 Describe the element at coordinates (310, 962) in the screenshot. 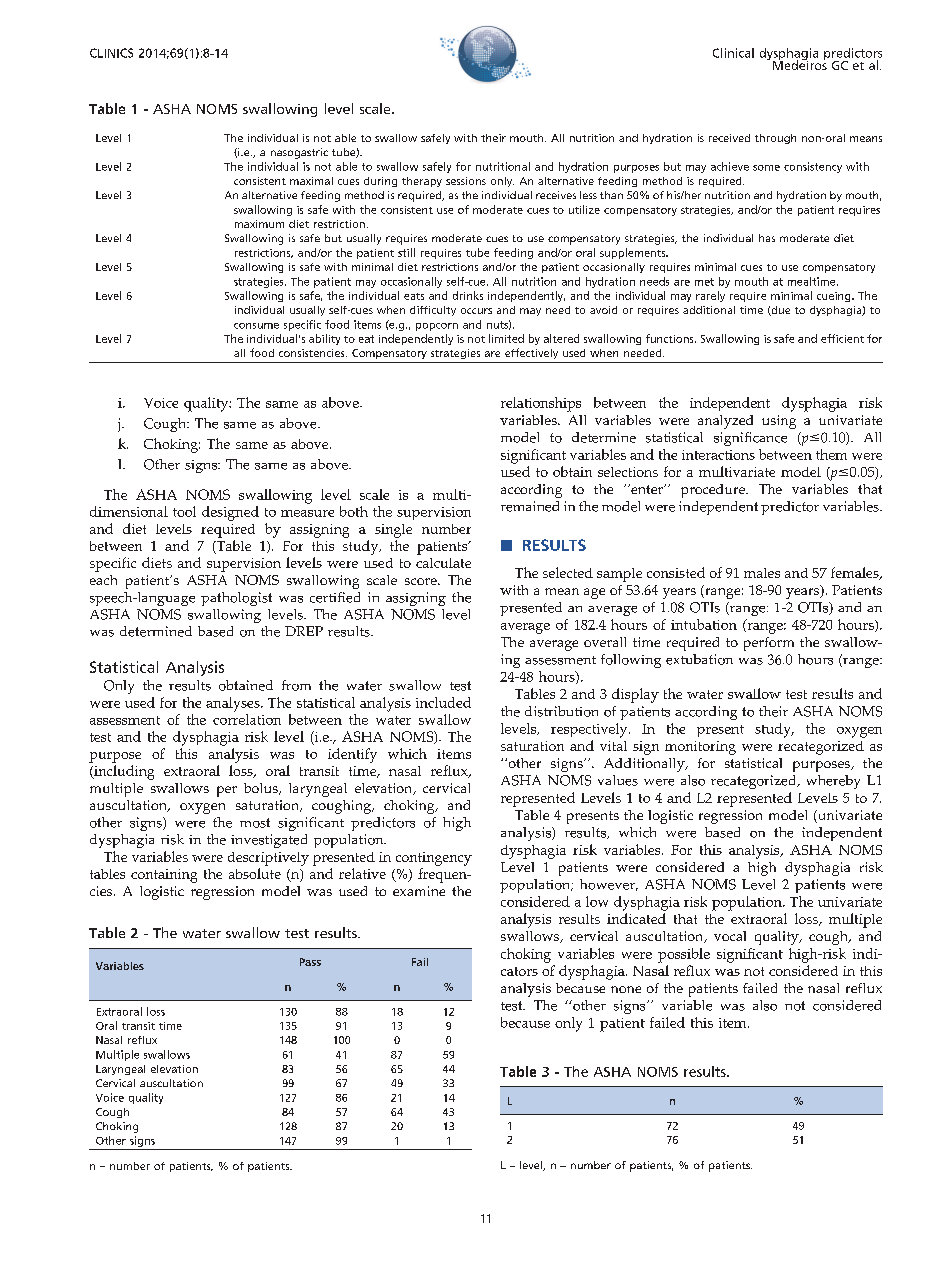

I see `Pass` at that location.
